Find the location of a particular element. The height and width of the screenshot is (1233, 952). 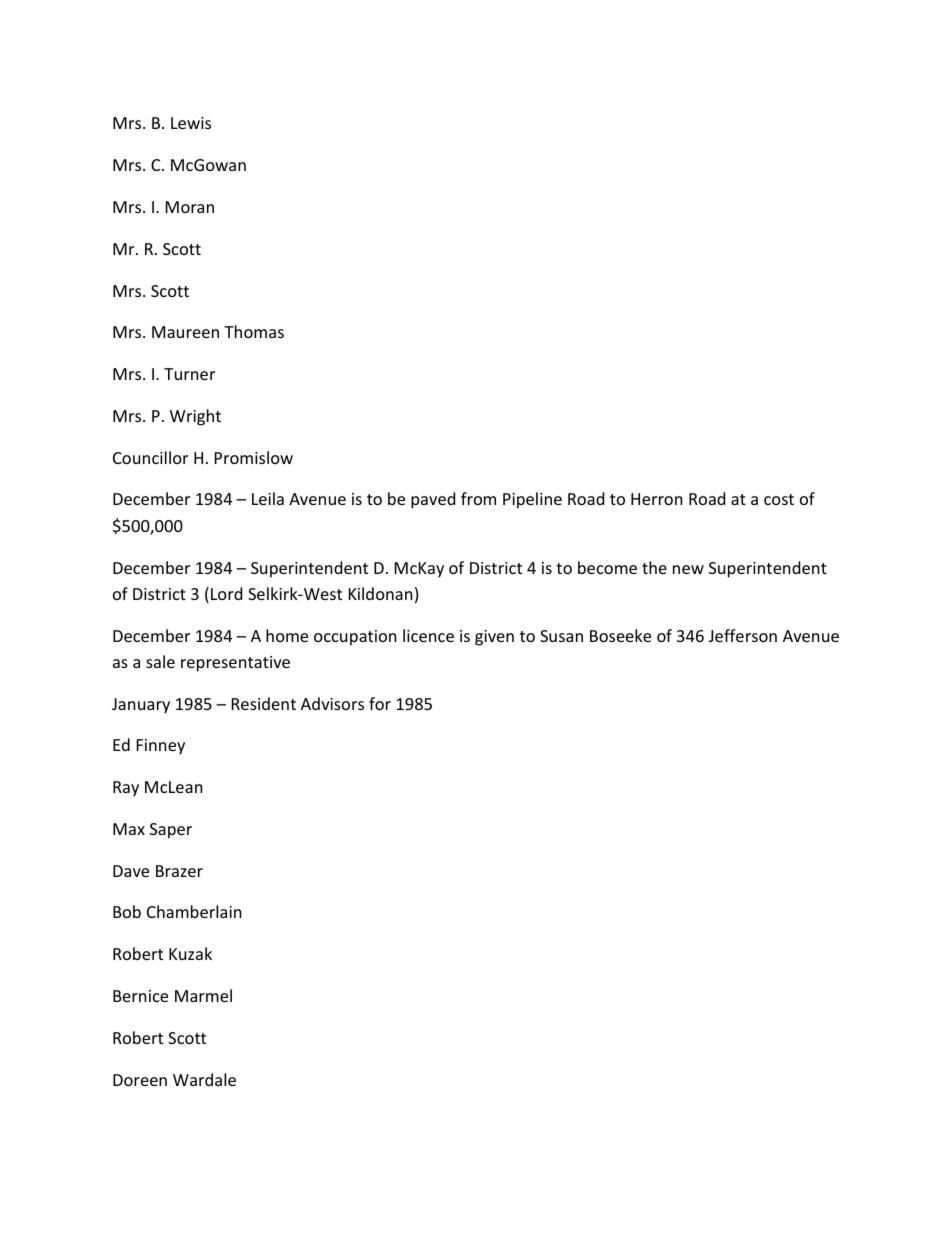

Moran is located at coordinates (190, 207).
